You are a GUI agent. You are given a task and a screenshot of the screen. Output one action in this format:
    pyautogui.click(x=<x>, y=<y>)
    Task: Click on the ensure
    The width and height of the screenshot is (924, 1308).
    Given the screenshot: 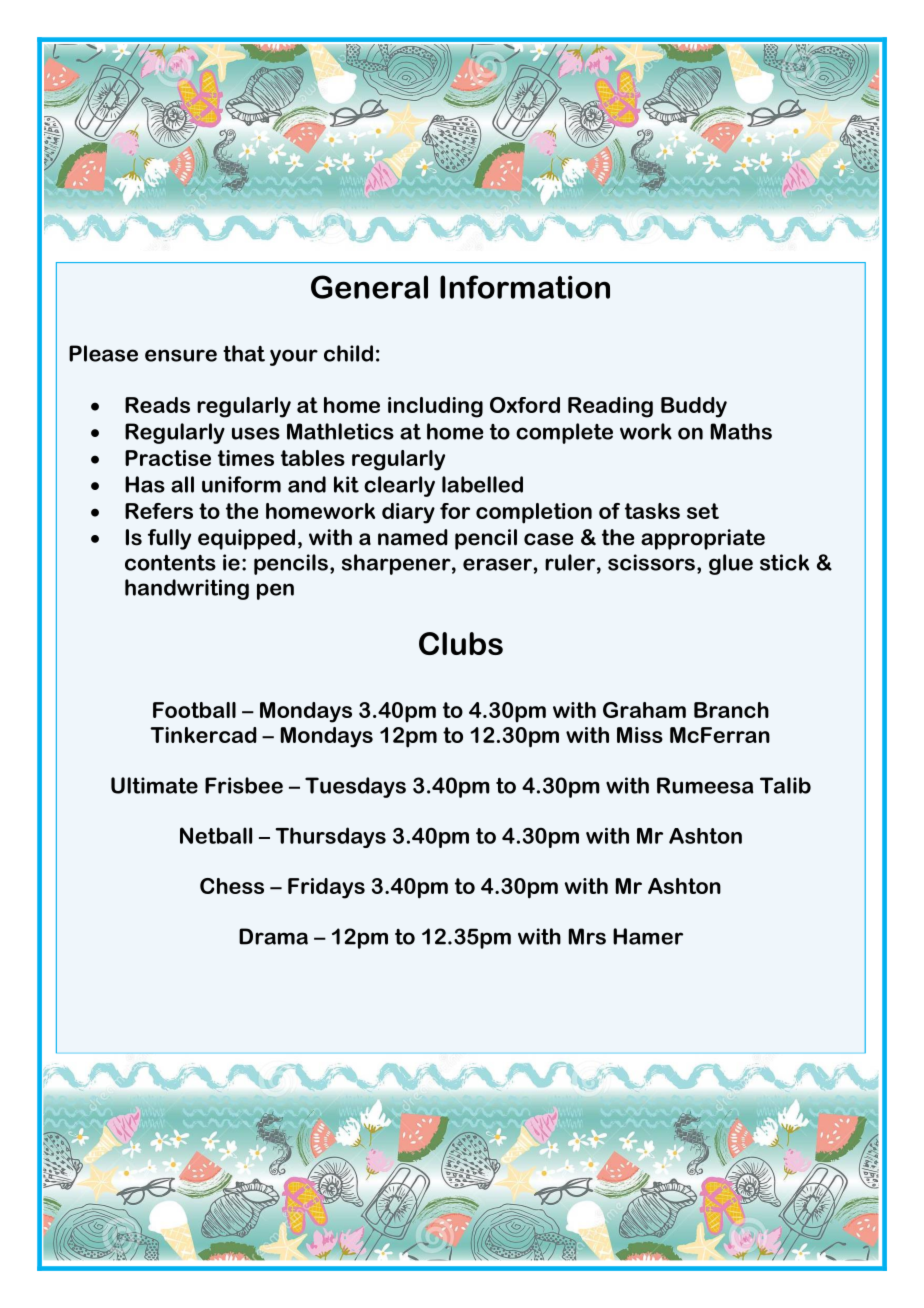 What is the action you would take?
    pyautogui.click(x=181, y=355)
